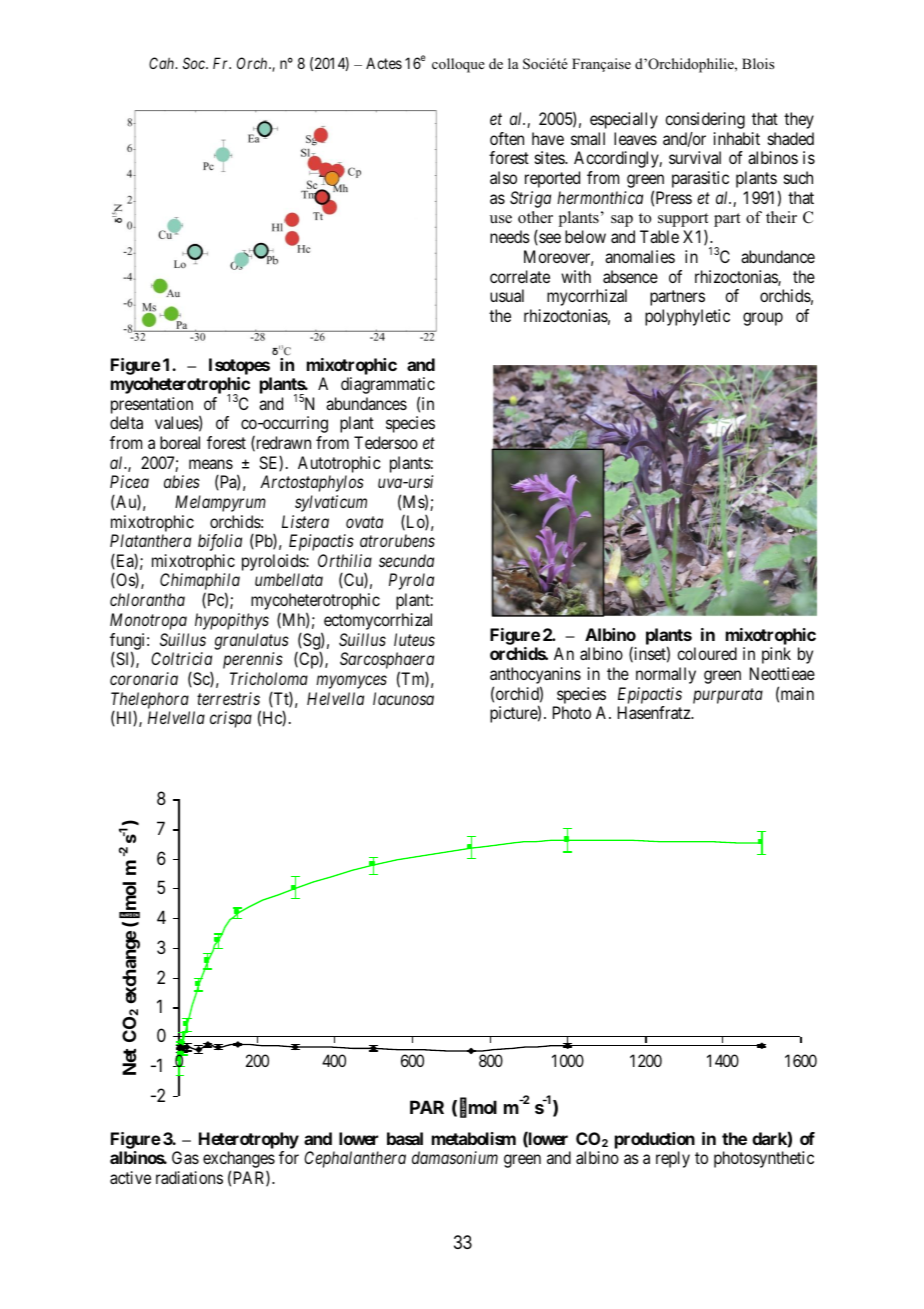  I want to click on diagrammatic, so click(388, 387).
